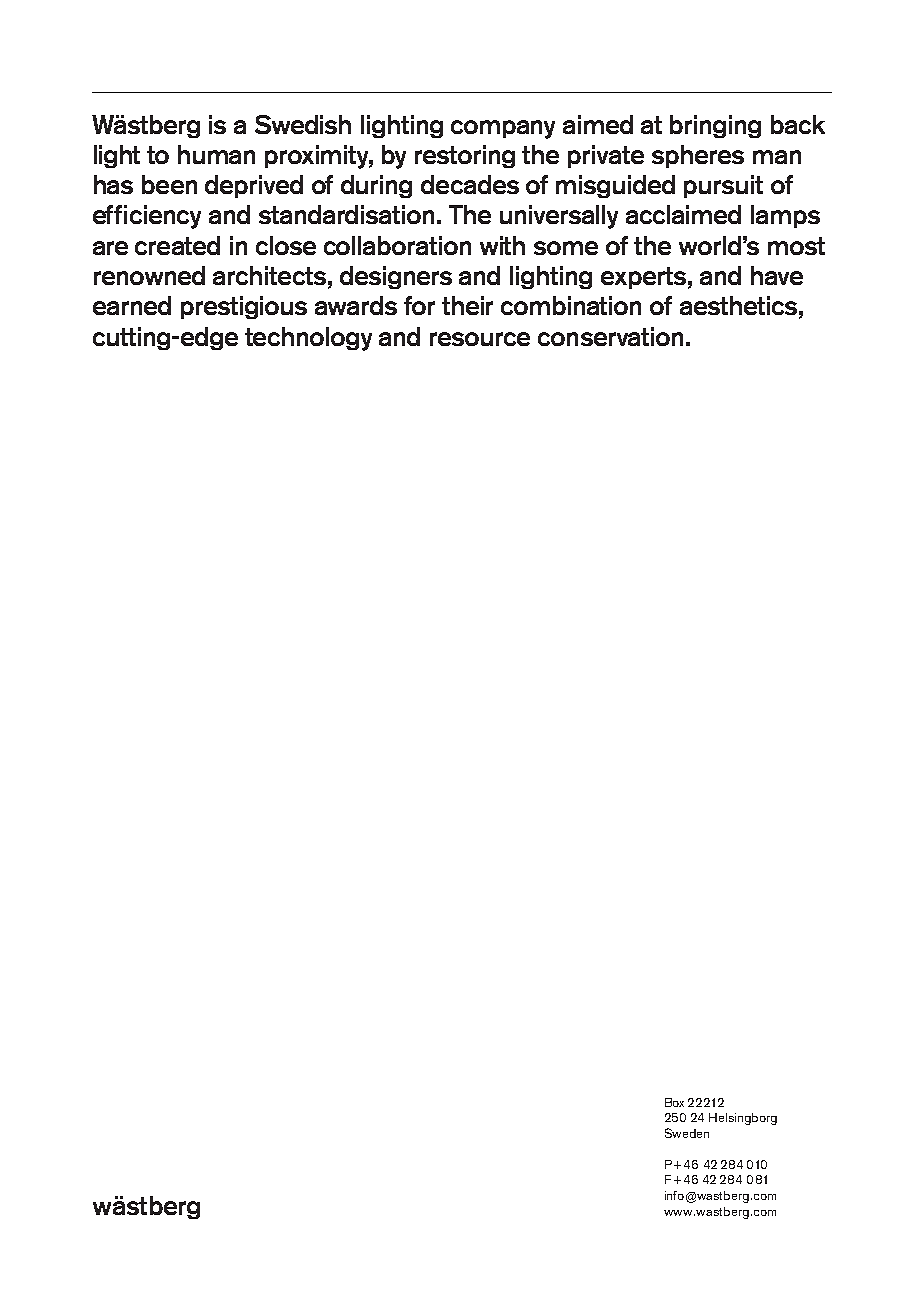  I want to click on for, so click(419, 305).
